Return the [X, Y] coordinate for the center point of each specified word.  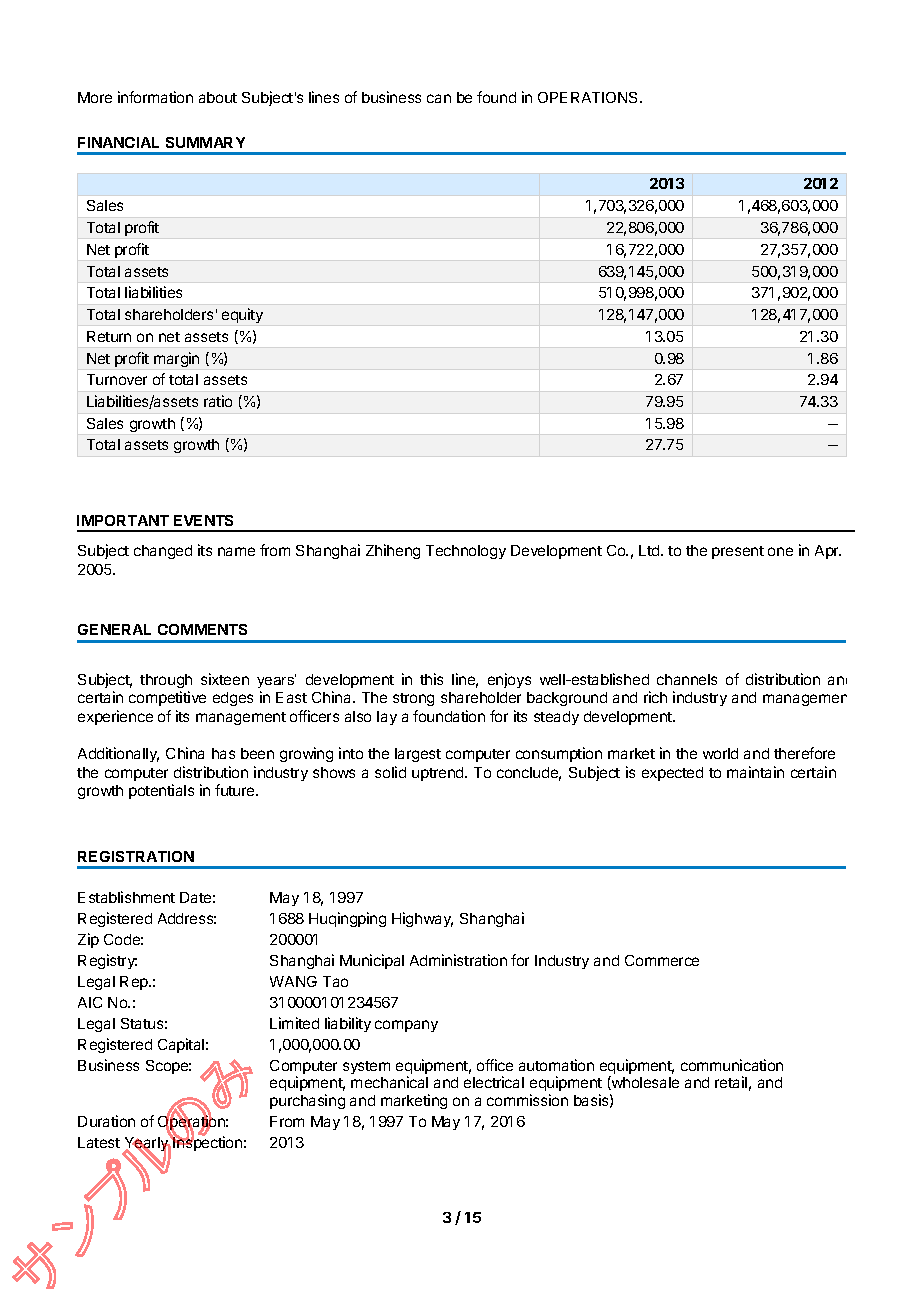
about [218, 97]
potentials [161, 791]
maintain [755, 772]
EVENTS [203, 520]
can [439, 98]
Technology [466, 552]
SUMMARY [205, 142]
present [738, 552]
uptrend [439, 774]
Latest [99, 1142]
